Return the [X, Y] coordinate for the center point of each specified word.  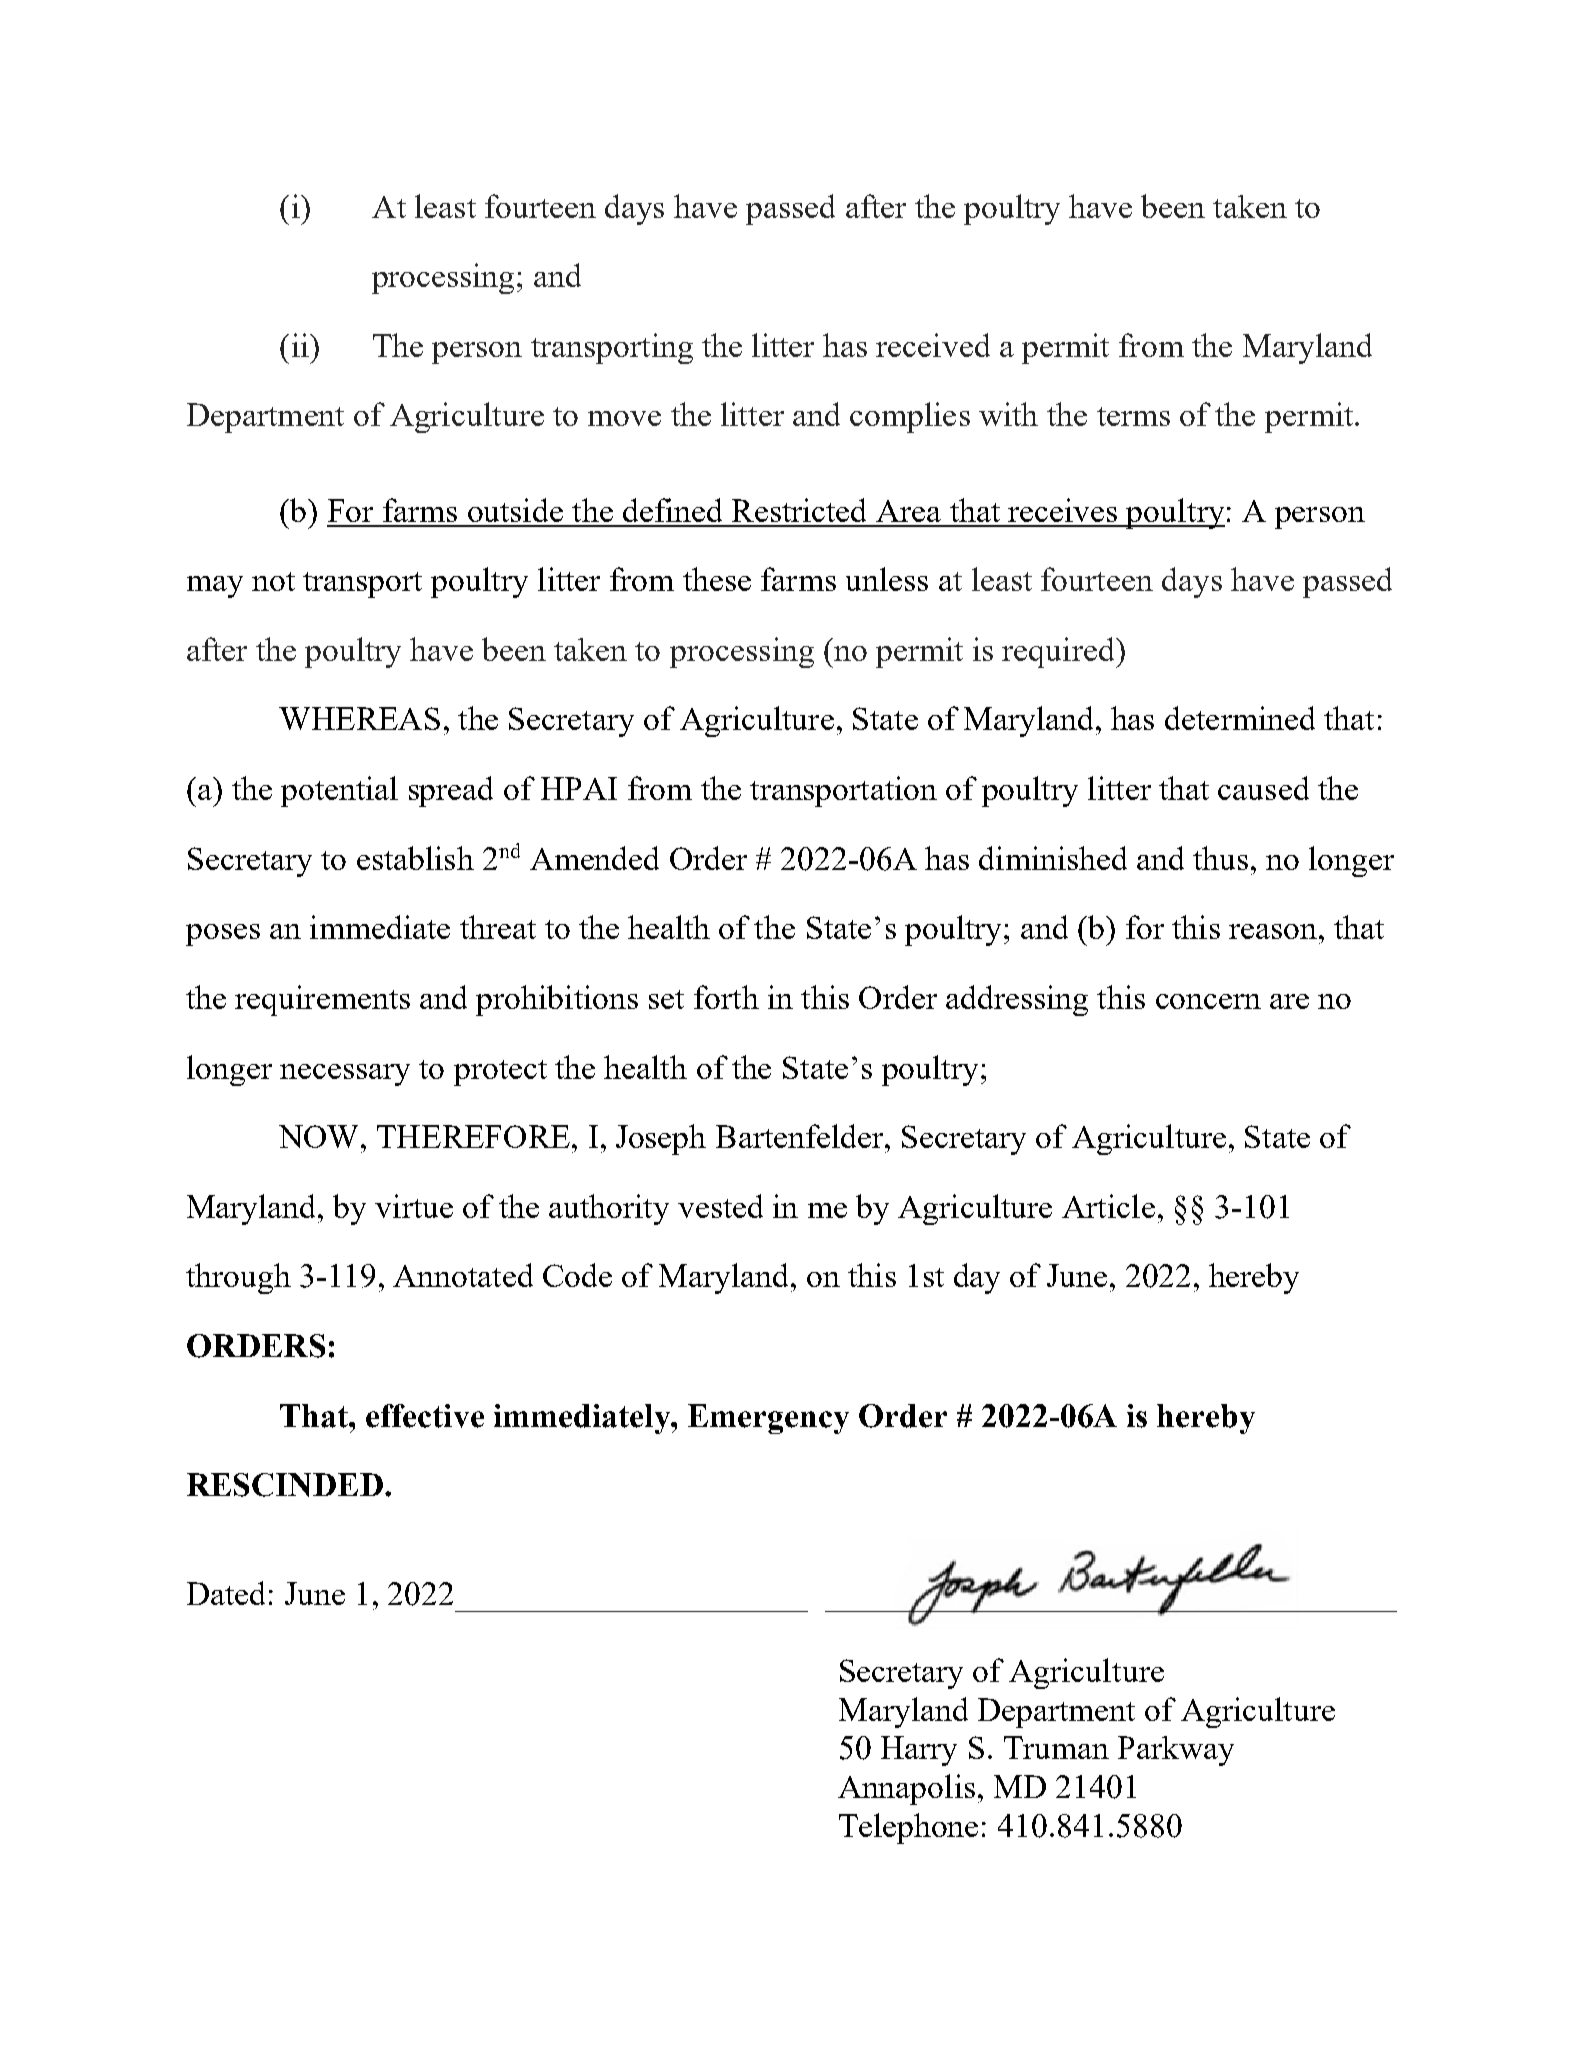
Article [1108, 1206]
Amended [594, 858]
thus [1220, 858]
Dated [226, 1593]
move [624, 418]
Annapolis [906, 1789]
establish [415, 858]
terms [1133, 416]
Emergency [768, 1419]
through [238, 1278]
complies [910, 417]
